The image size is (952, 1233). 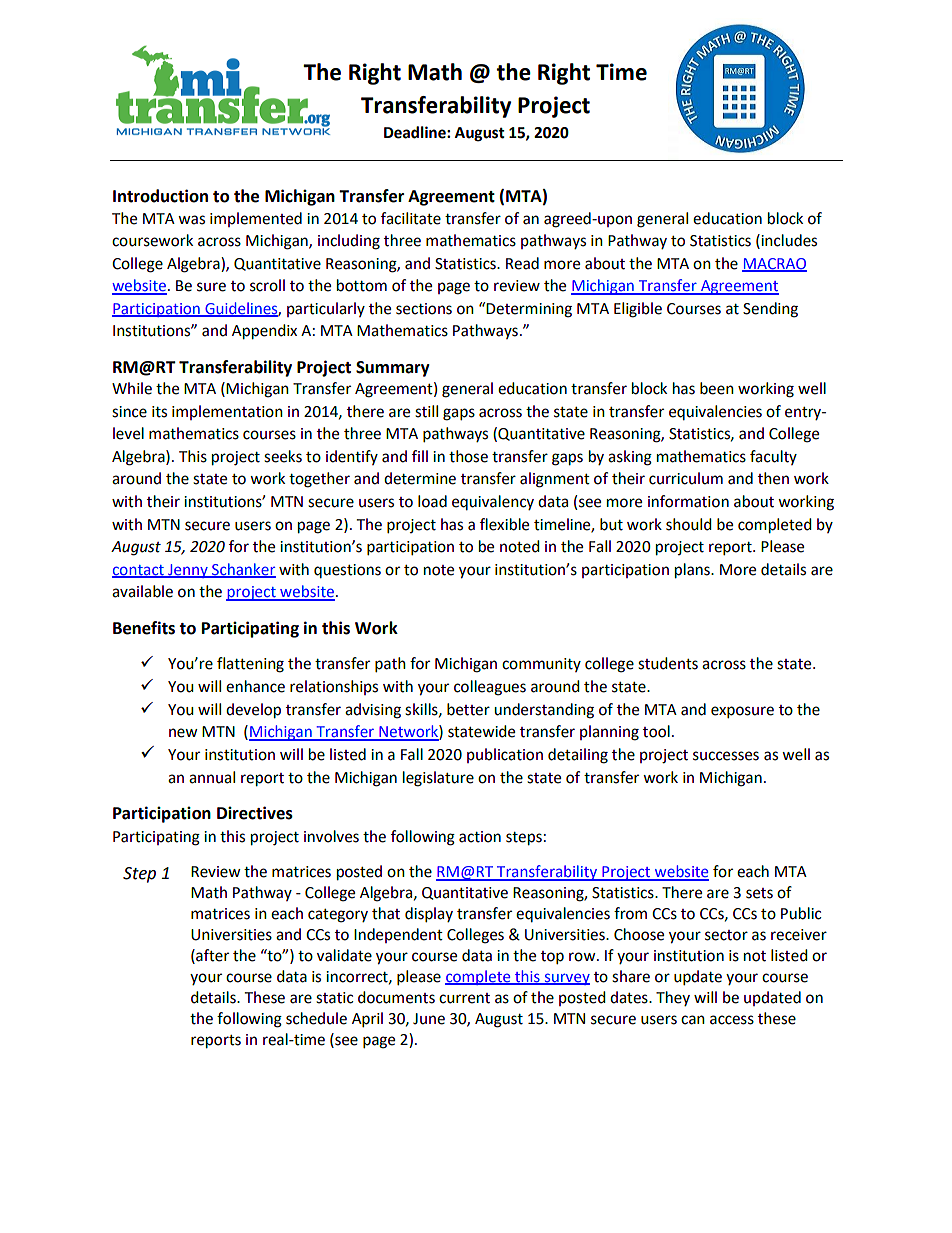 What do you see at coordinates (191, 220) in the screenshot?
I see `was` at bounding box center [191, 220].
